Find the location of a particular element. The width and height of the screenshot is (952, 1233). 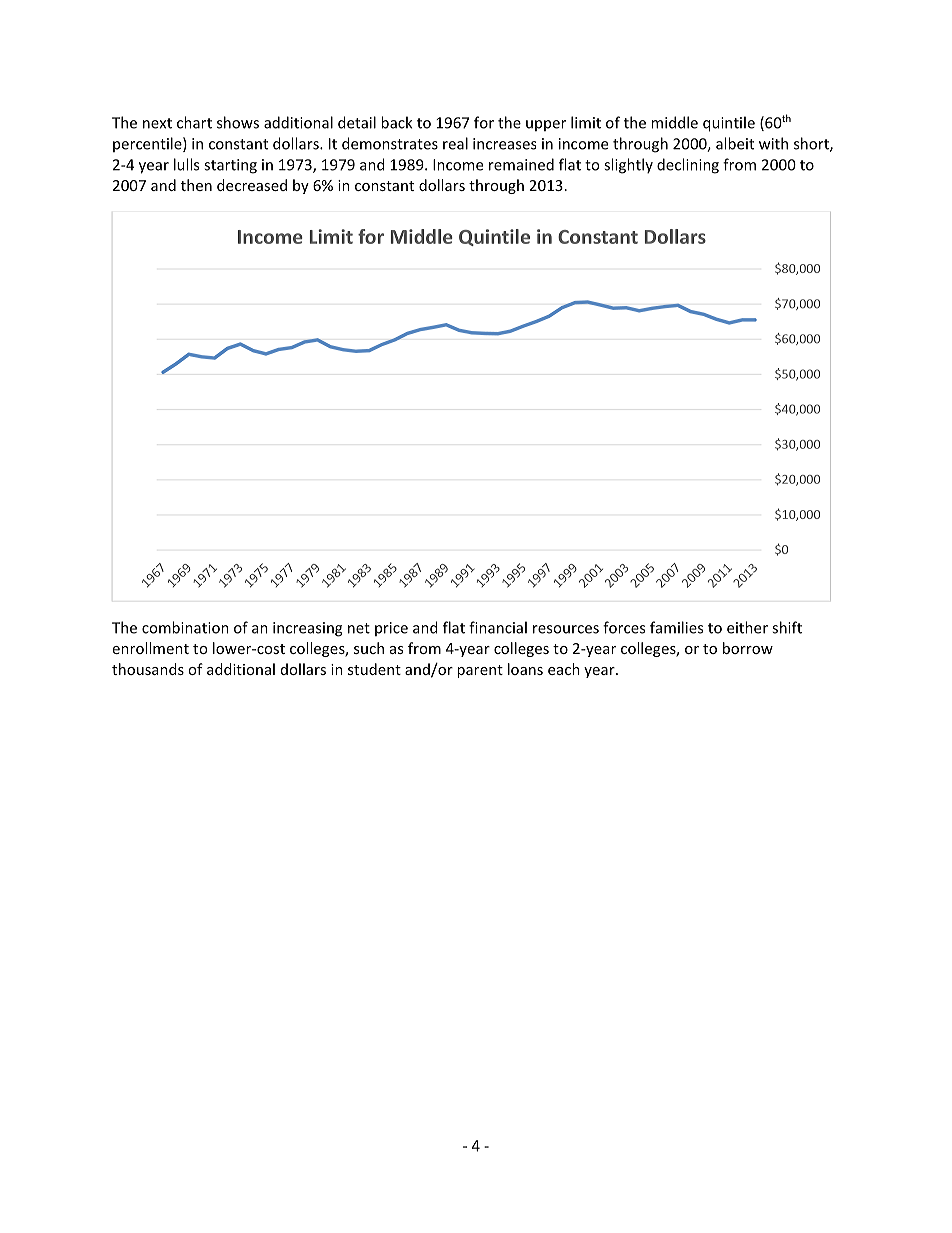

either is located at coordinates (747, 627).
